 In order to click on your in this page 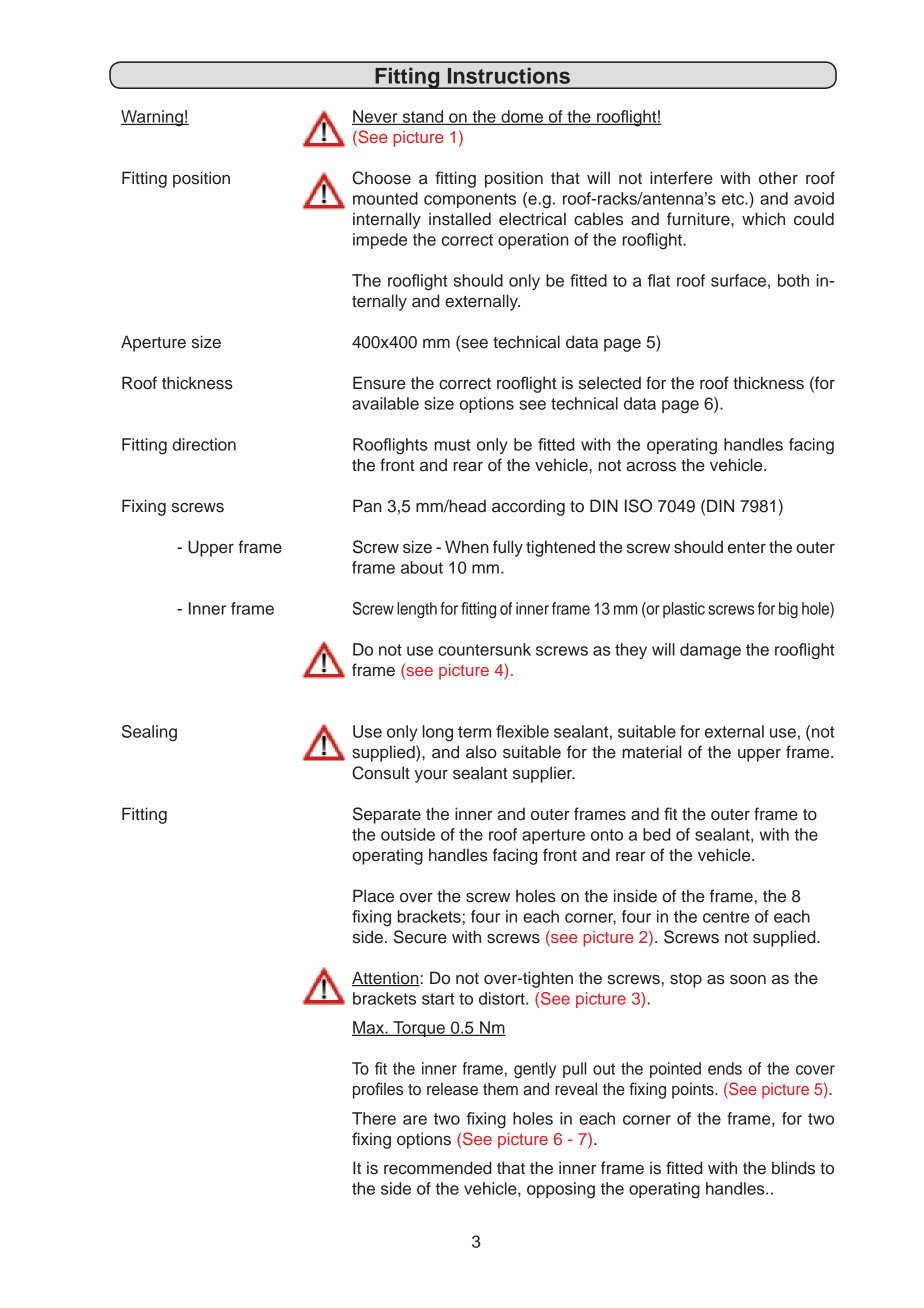, I will do `click(431, 776)`.
